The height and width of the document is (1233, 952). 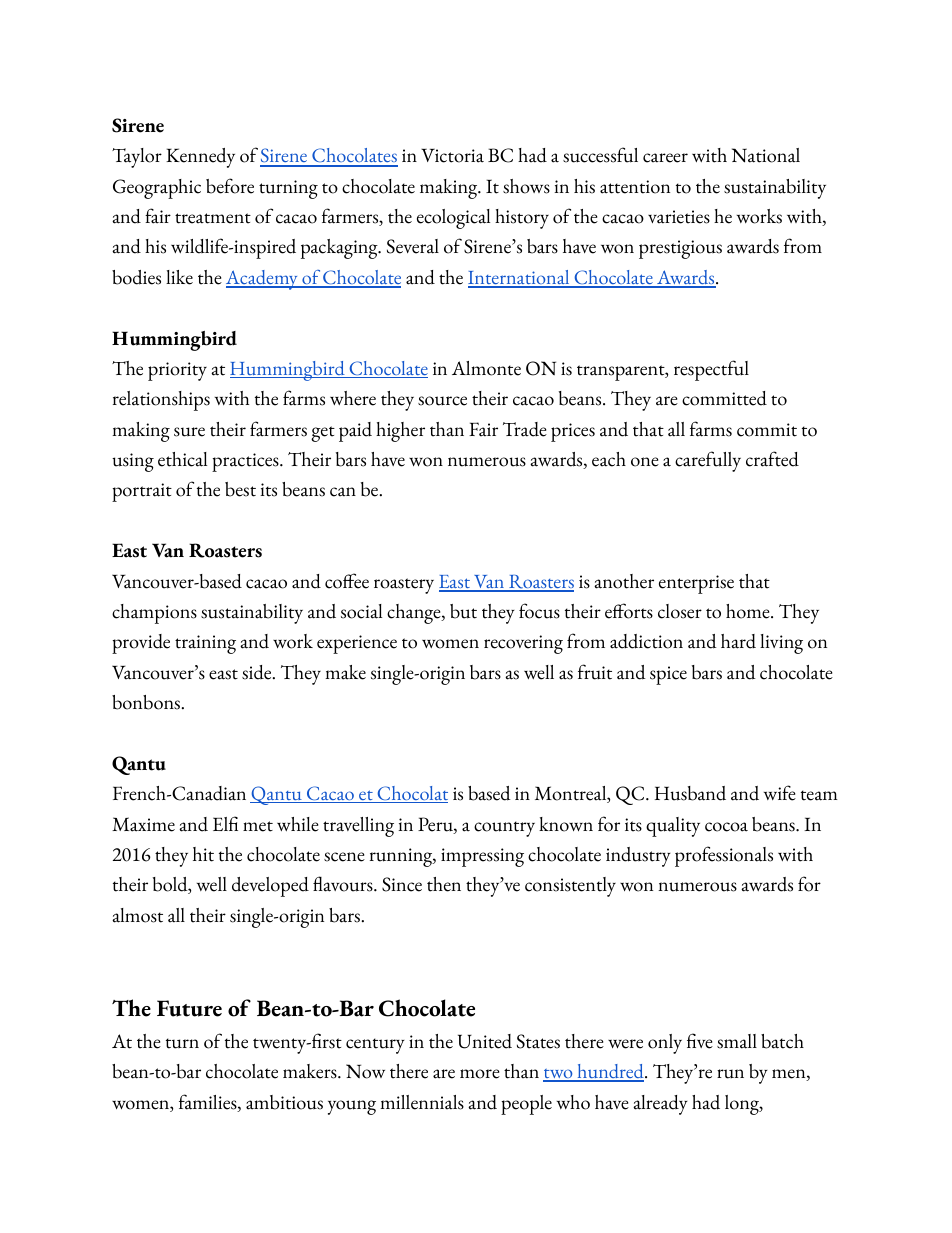 What do you see at coordinates (708, 461) in the document?
I see `carefully` at bounding box center [708, 461].
